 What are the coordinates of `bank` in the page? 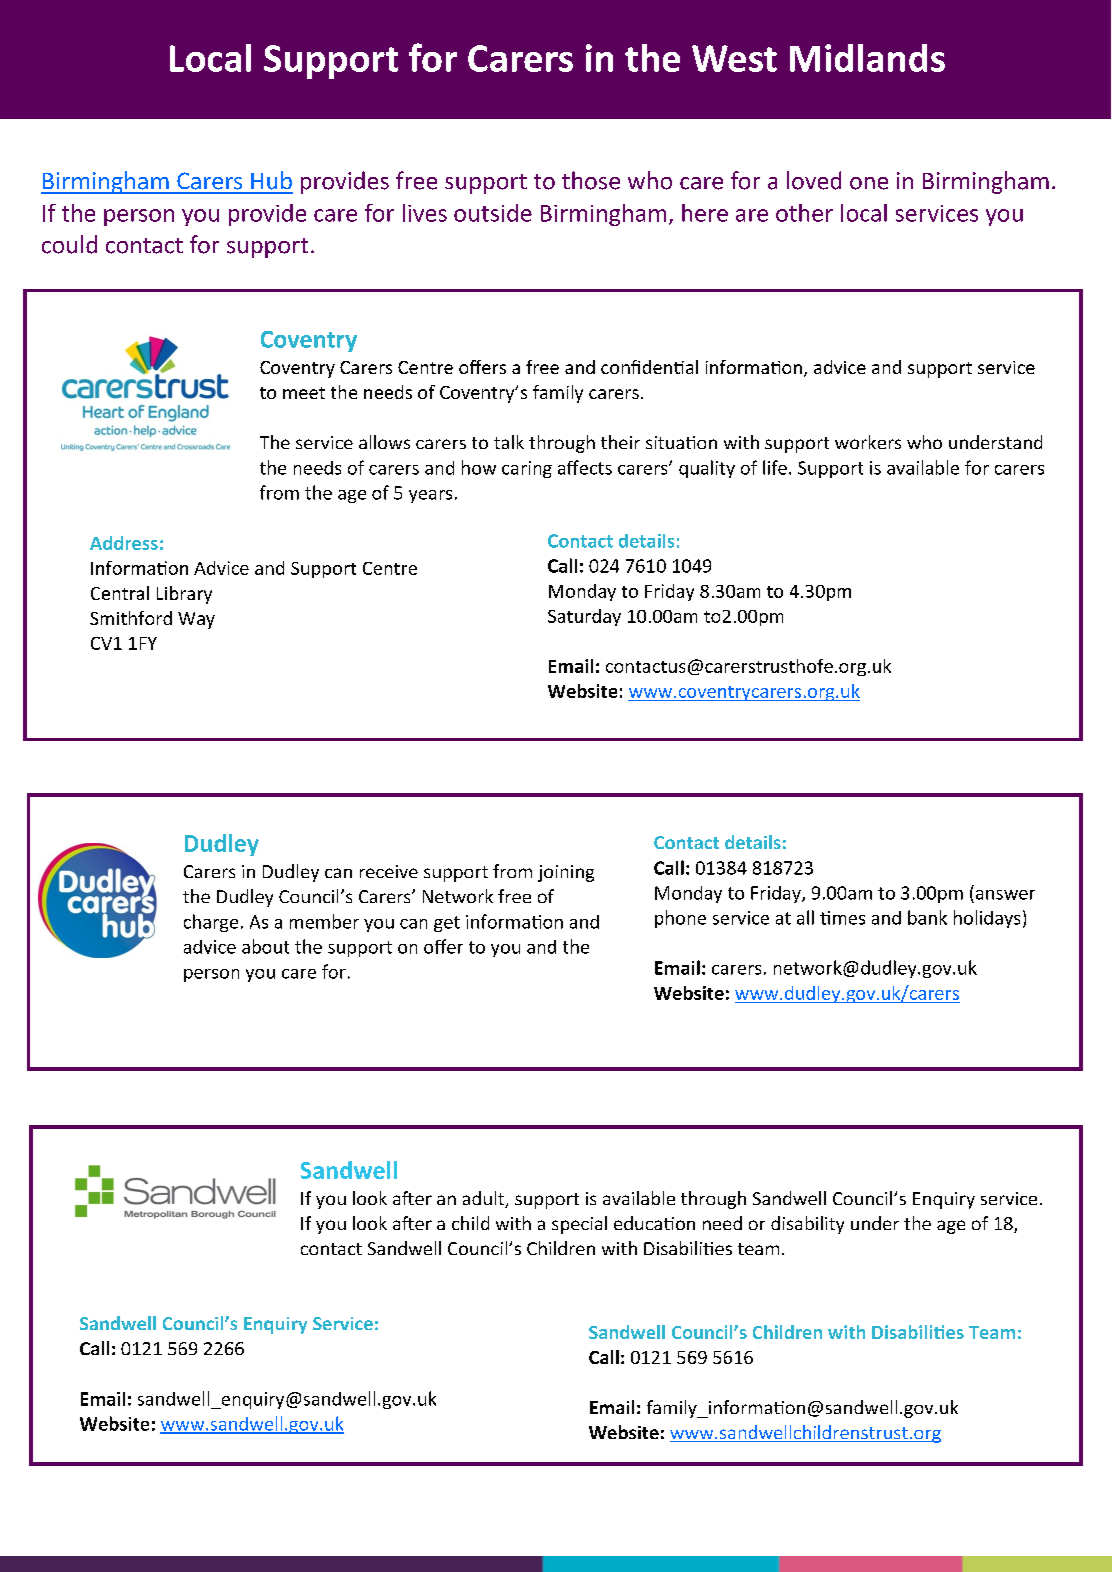 It's located at (927, 917).
